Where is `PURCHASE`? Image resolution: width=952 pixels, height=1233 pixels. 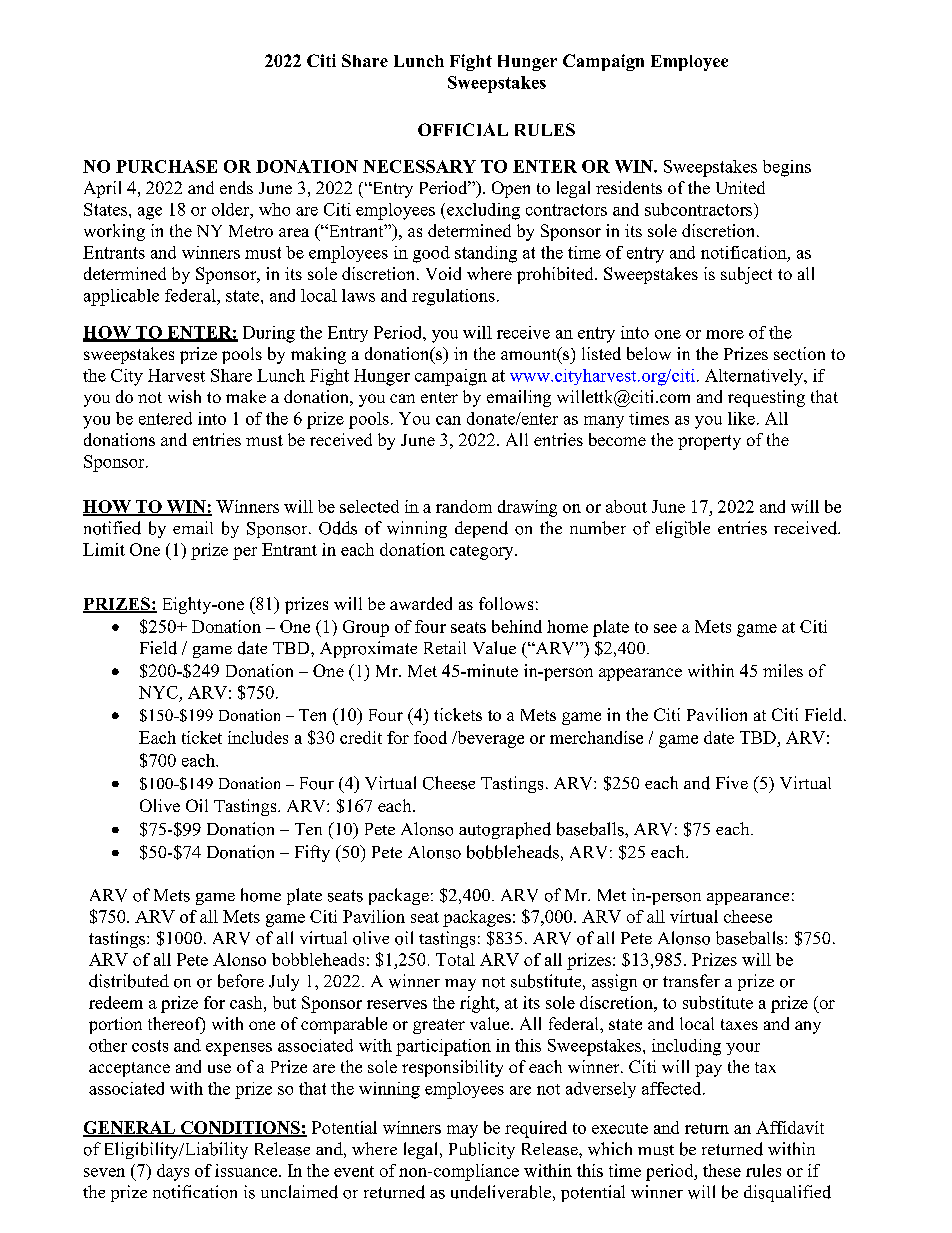 PURCHASE is located at coordinates (166, 166).
